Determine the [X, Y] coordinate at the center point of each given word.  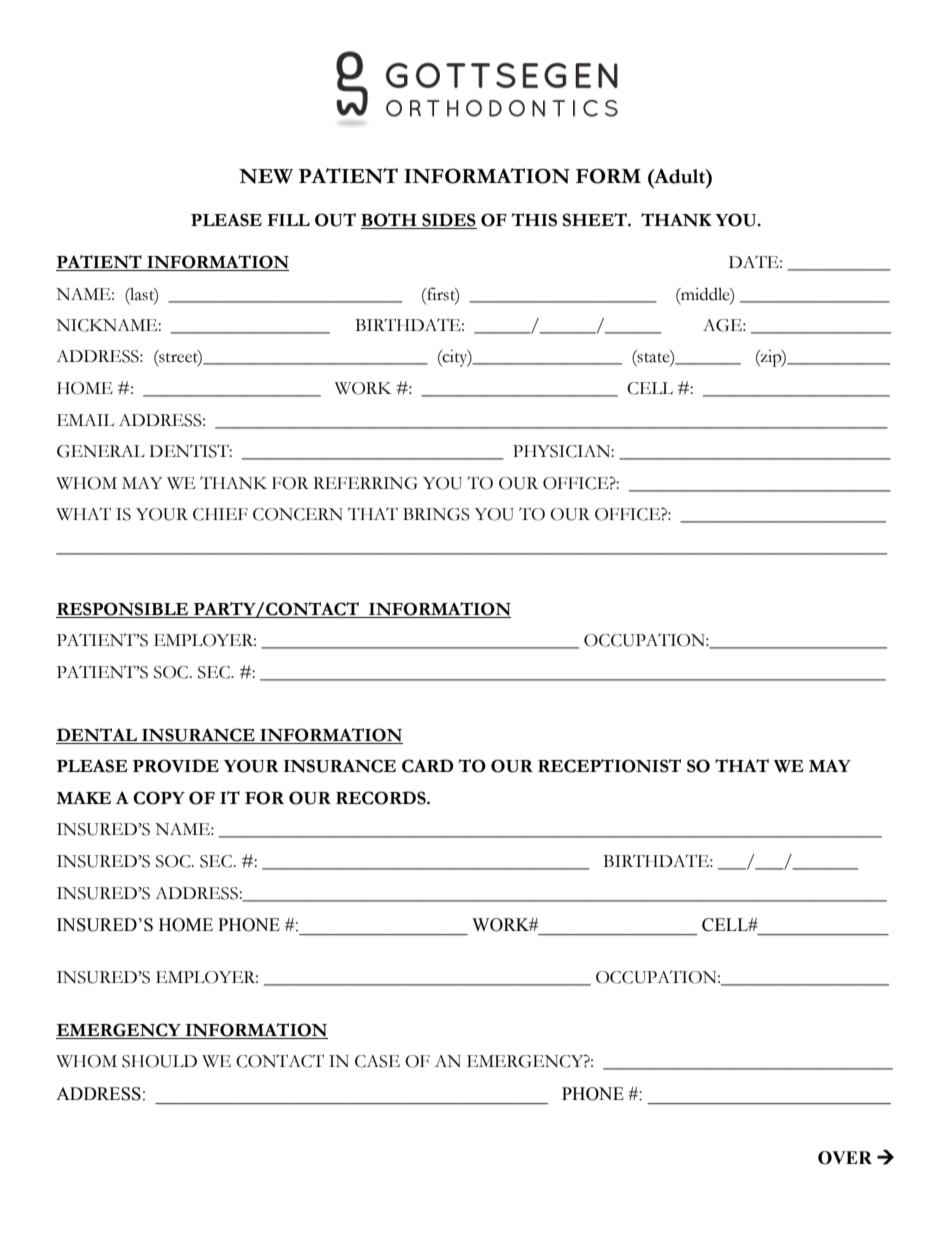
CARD [427, 766]
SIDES [448, 221]
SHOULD [159, 1061]
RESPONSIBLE [122, 609]
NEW [266, 176]
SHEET [596, 220]
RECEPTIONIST [609, 766]
